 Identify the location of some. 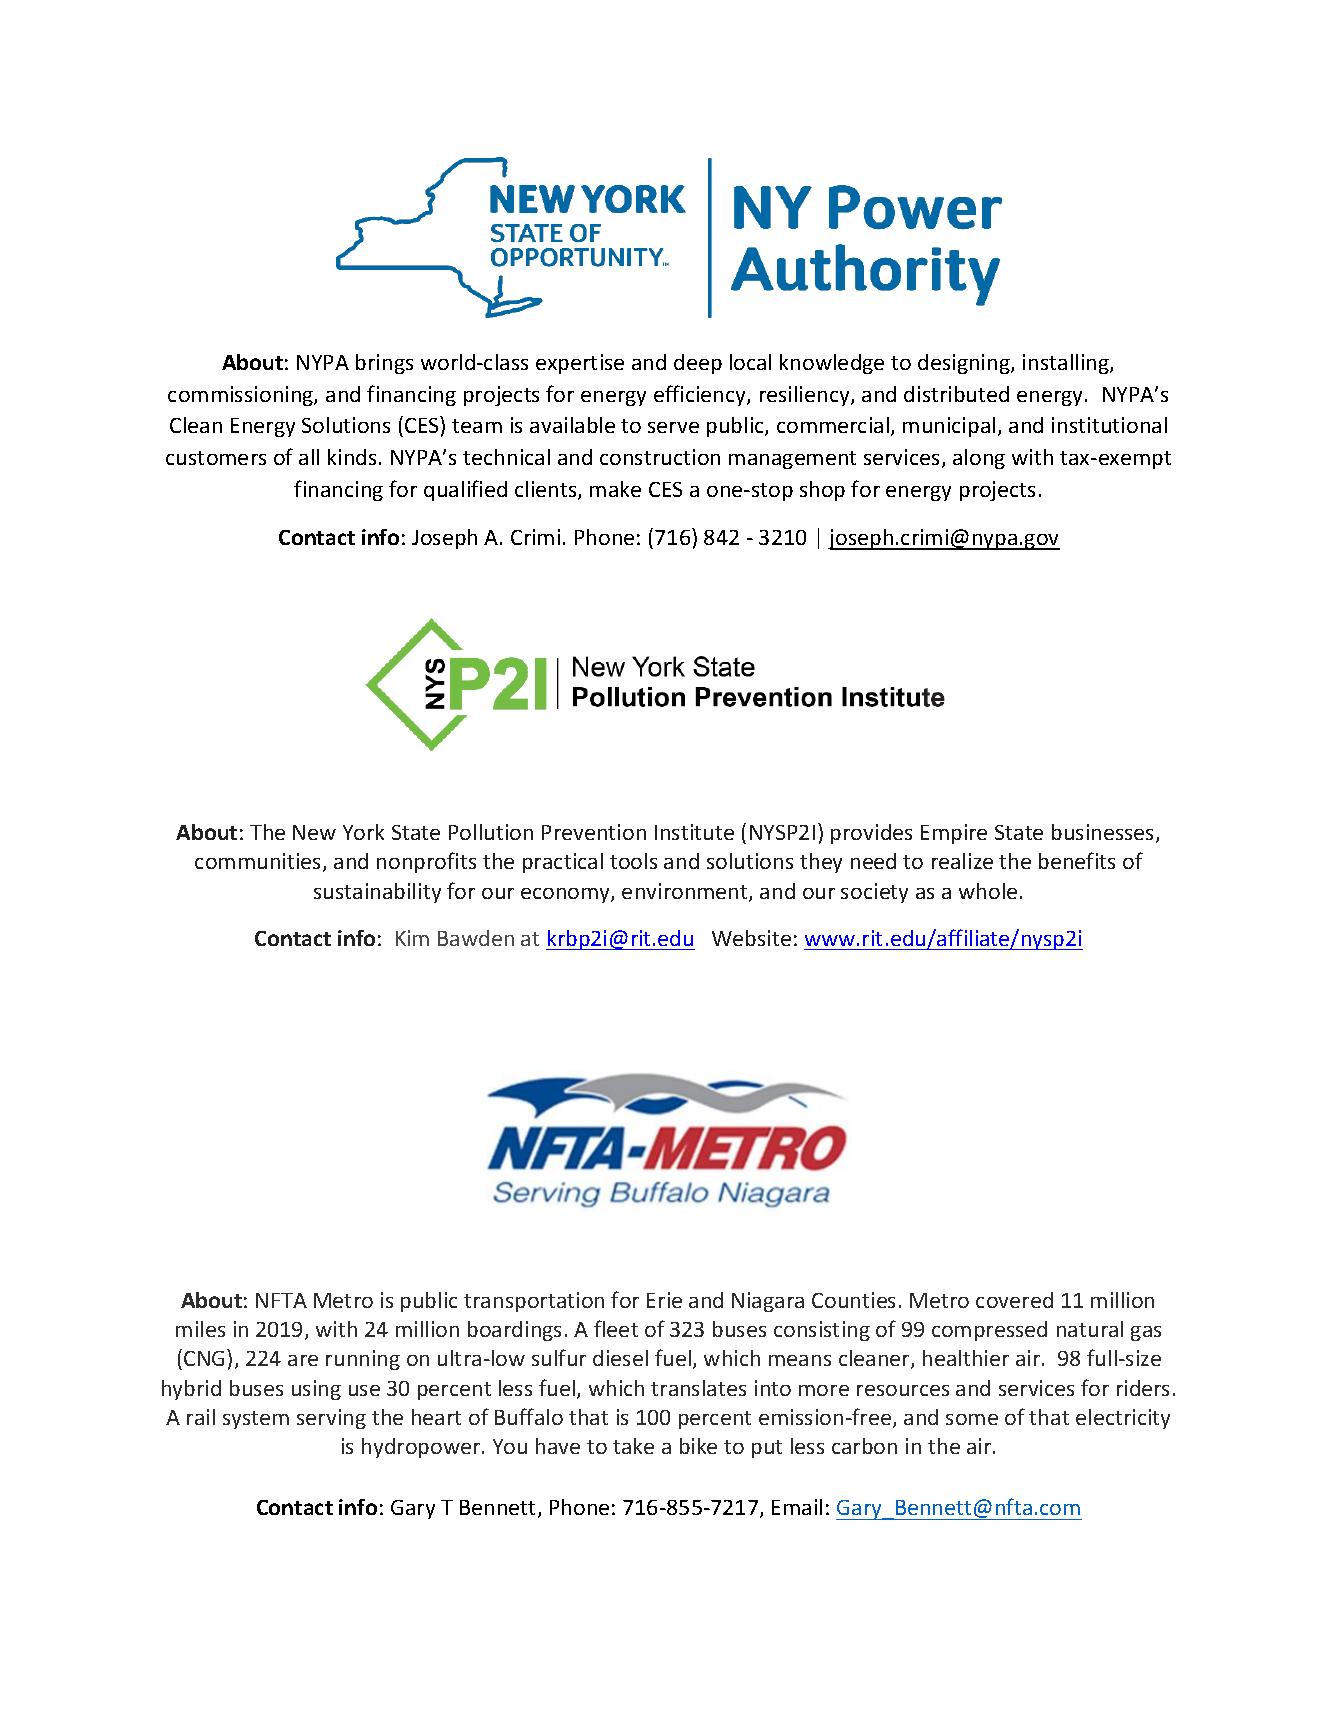
(972, 1419).
